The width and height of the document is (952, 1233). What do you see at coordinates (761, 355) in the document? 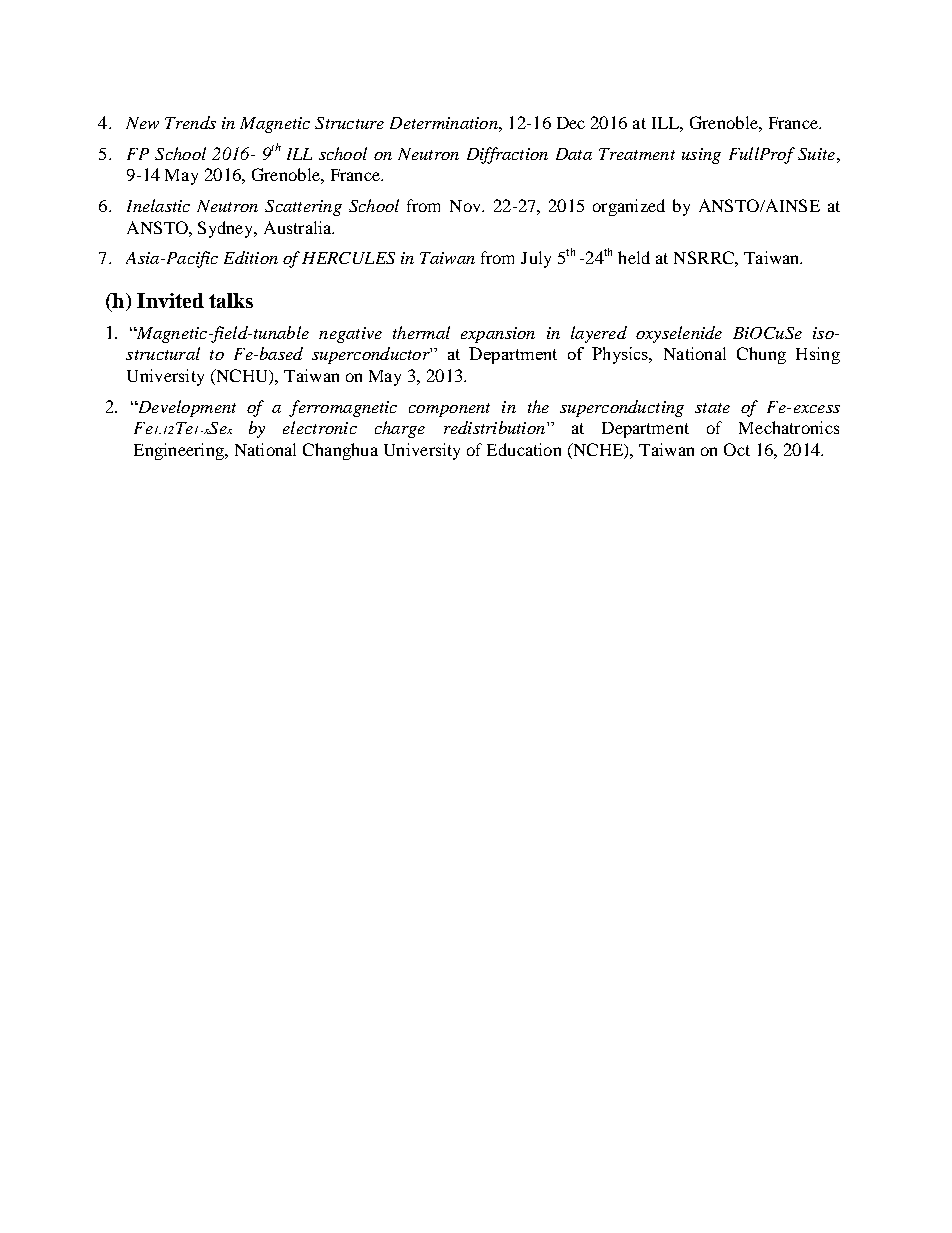
I see `Chung` at bounding box center [761, 355].
